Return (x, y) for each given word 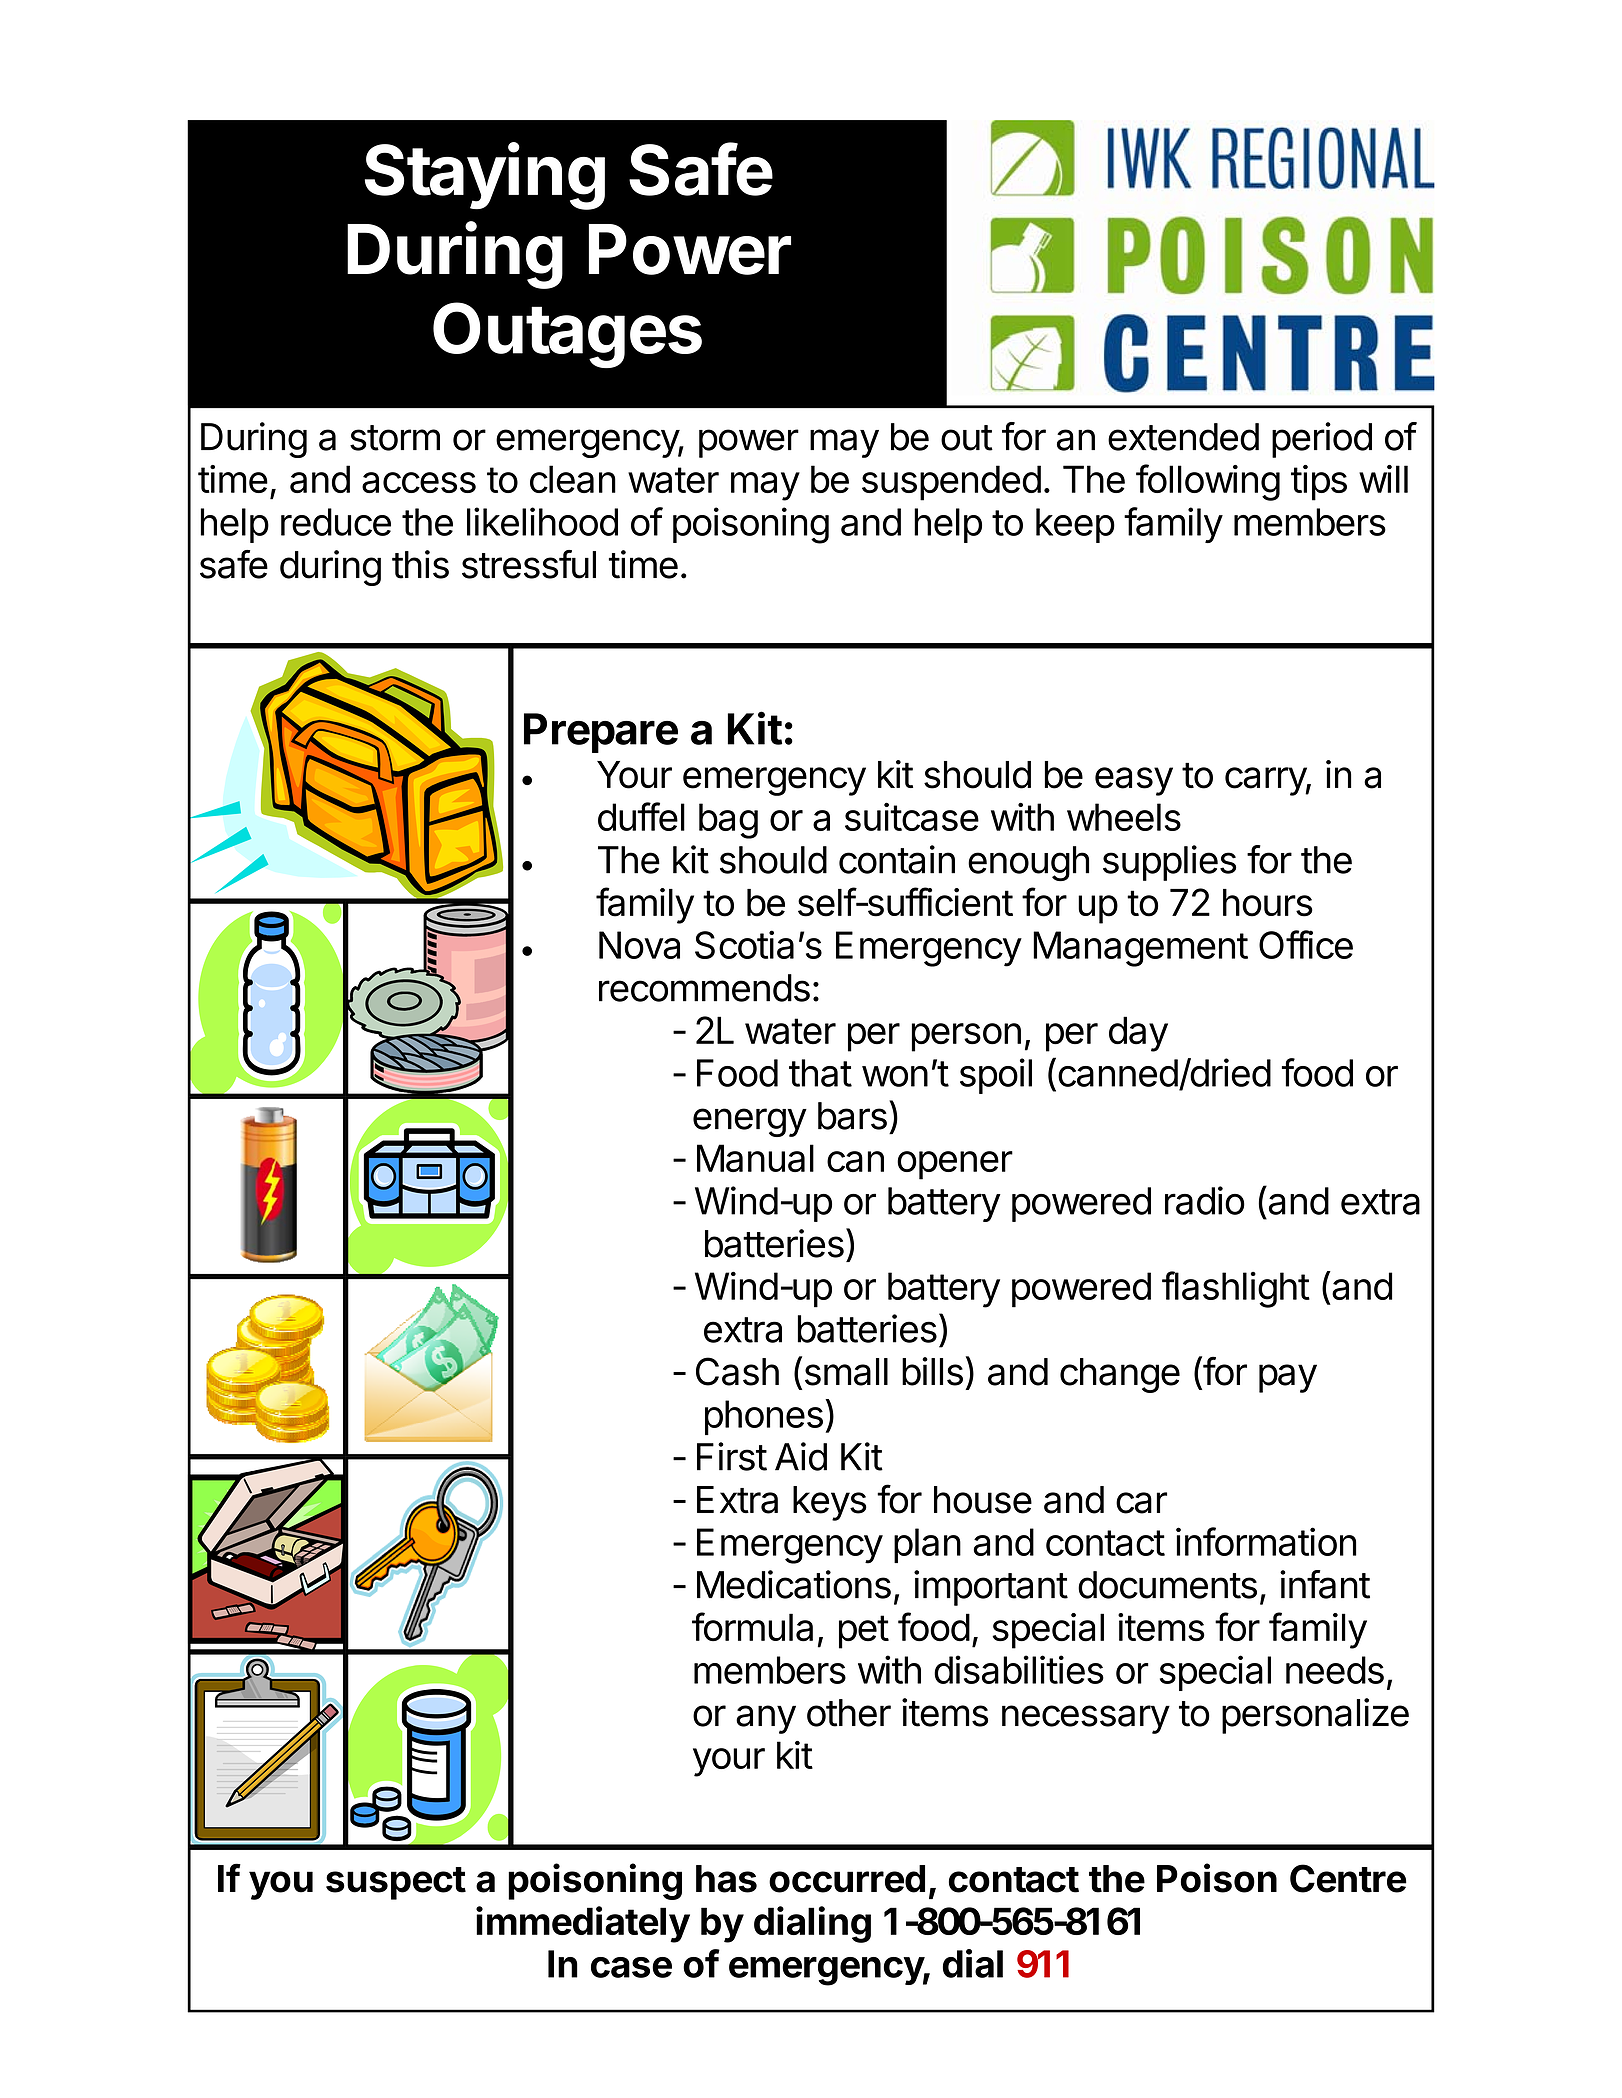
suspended (951, 483)
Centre (1348, 1878)
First (732, 1456)
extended (1183, 437)
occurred (847, 1879)
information (1266, 1541)
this (420, 564)
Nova (639, 945)
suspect (396, 1883)
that (820, 1073)
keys (830, 1503)
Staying (485, 176)
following (1208, 482)
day (1138, 1034)
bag (728, 821)
